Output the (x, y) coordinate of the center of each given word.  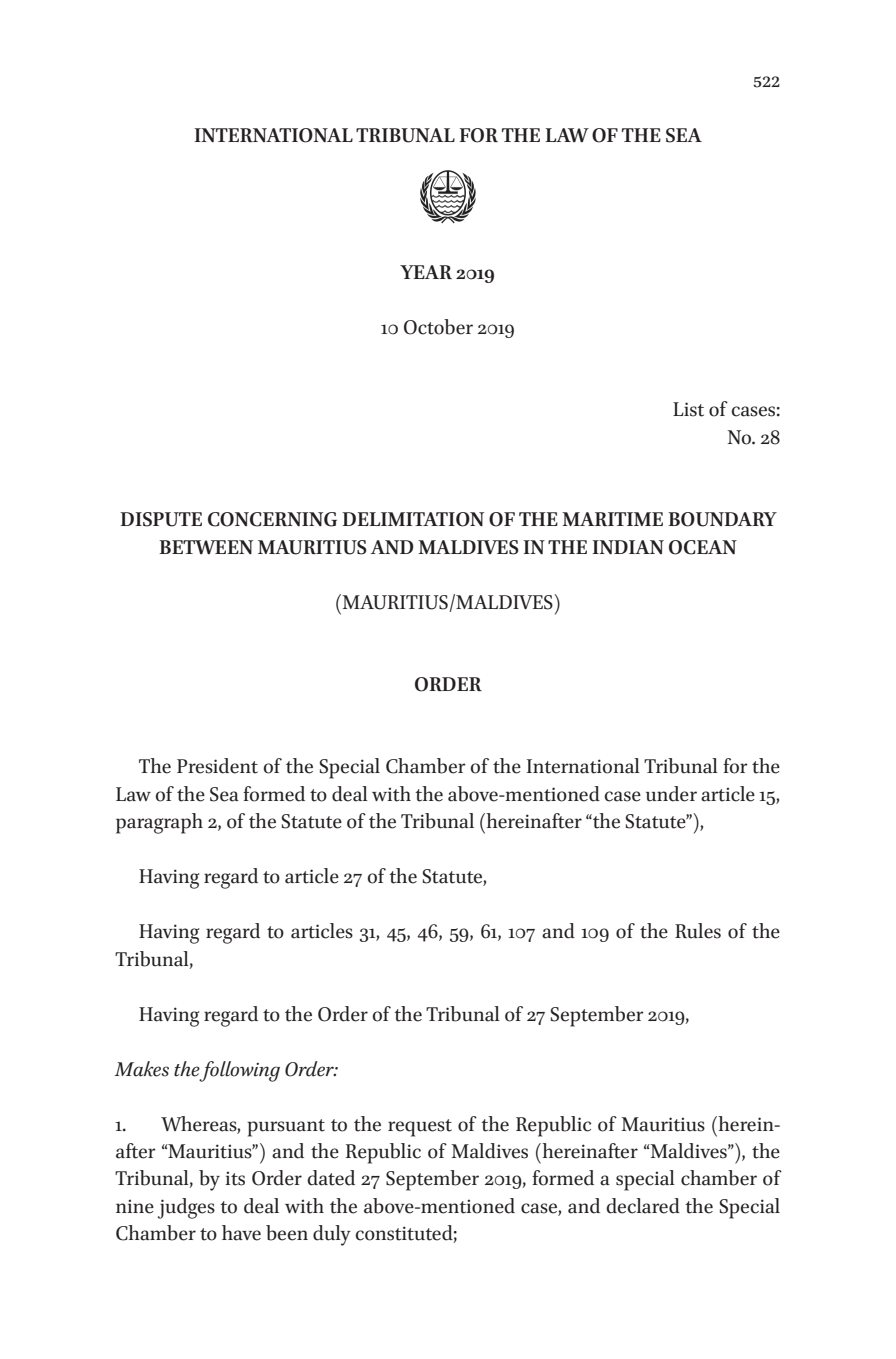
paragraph (159, 823)
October (438, 327)
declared (643, 1206)
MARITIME (612, 519)
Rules (698, 931)
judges (186, 1208)
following (239, 1071)
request (420, 1128)
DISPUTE (161, 519)
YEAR (426, 272)
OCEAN (703, 547)
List (688, 409)
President (217, 766)
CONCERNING (272, 519)
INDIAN (628, 547)
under (671, 794)
